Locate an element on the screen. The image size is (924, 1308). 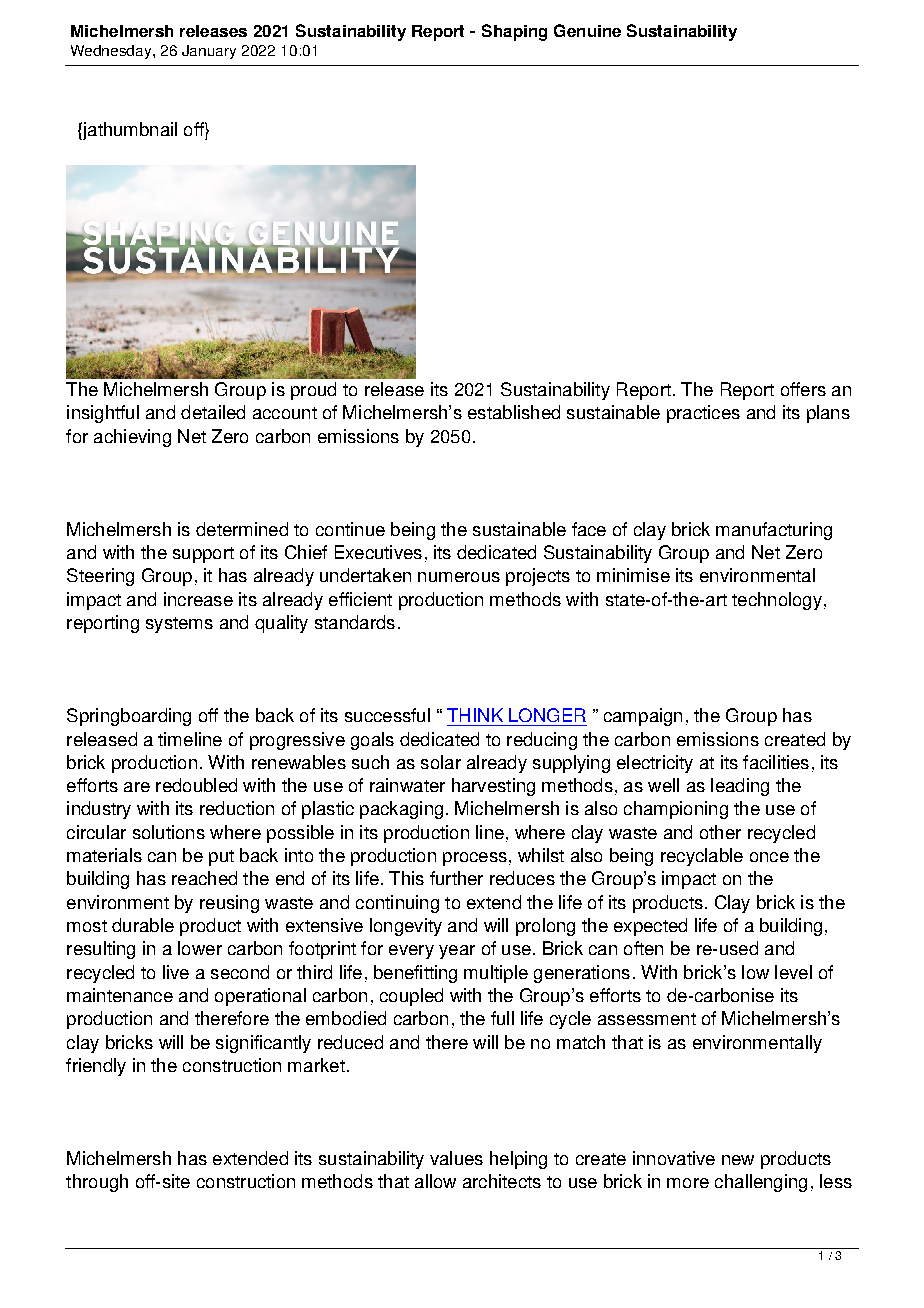
increase is located at coordinates (198, 599).
